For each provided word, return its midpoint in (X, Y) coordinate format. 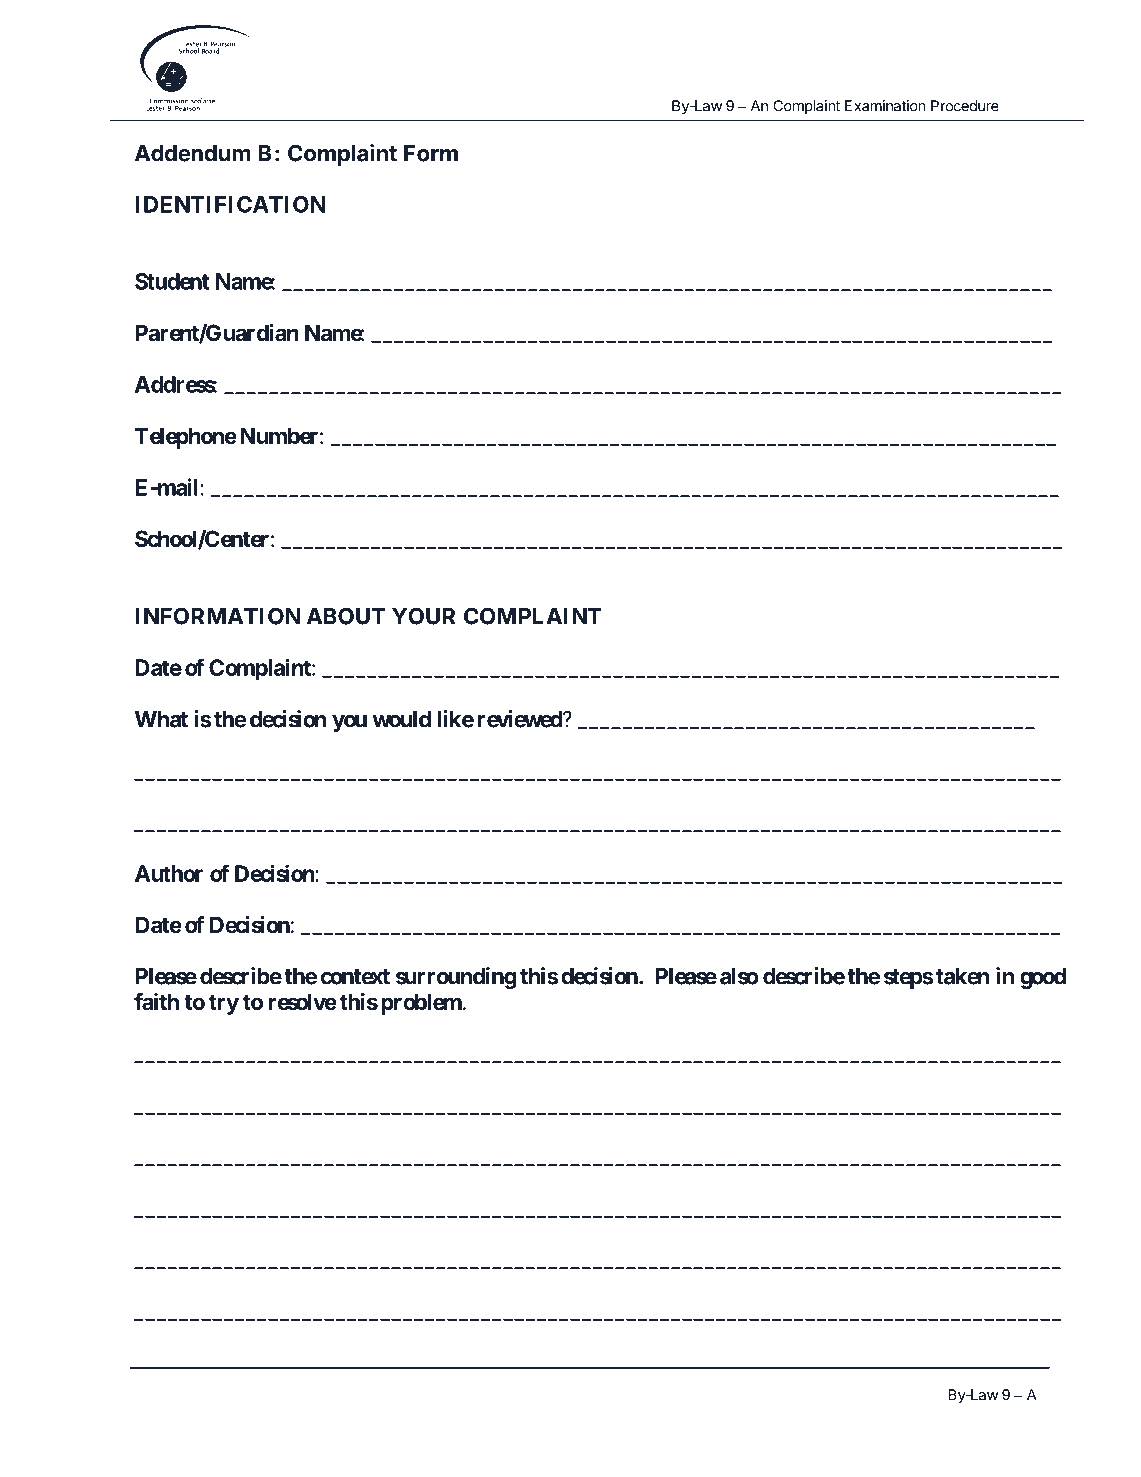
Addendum (193, 153)
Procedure (965, 106)
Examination (885, 106)
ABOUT (346, 616)
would (401, 719)
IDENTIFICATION (230, 204)
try (224, 1005)
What (161, 719)
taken (963, 976)
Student (172, 281)
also (739, 976)
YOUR (423, 616)
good (1043, 978)
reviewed (521, 719)
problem (421, 1004)
